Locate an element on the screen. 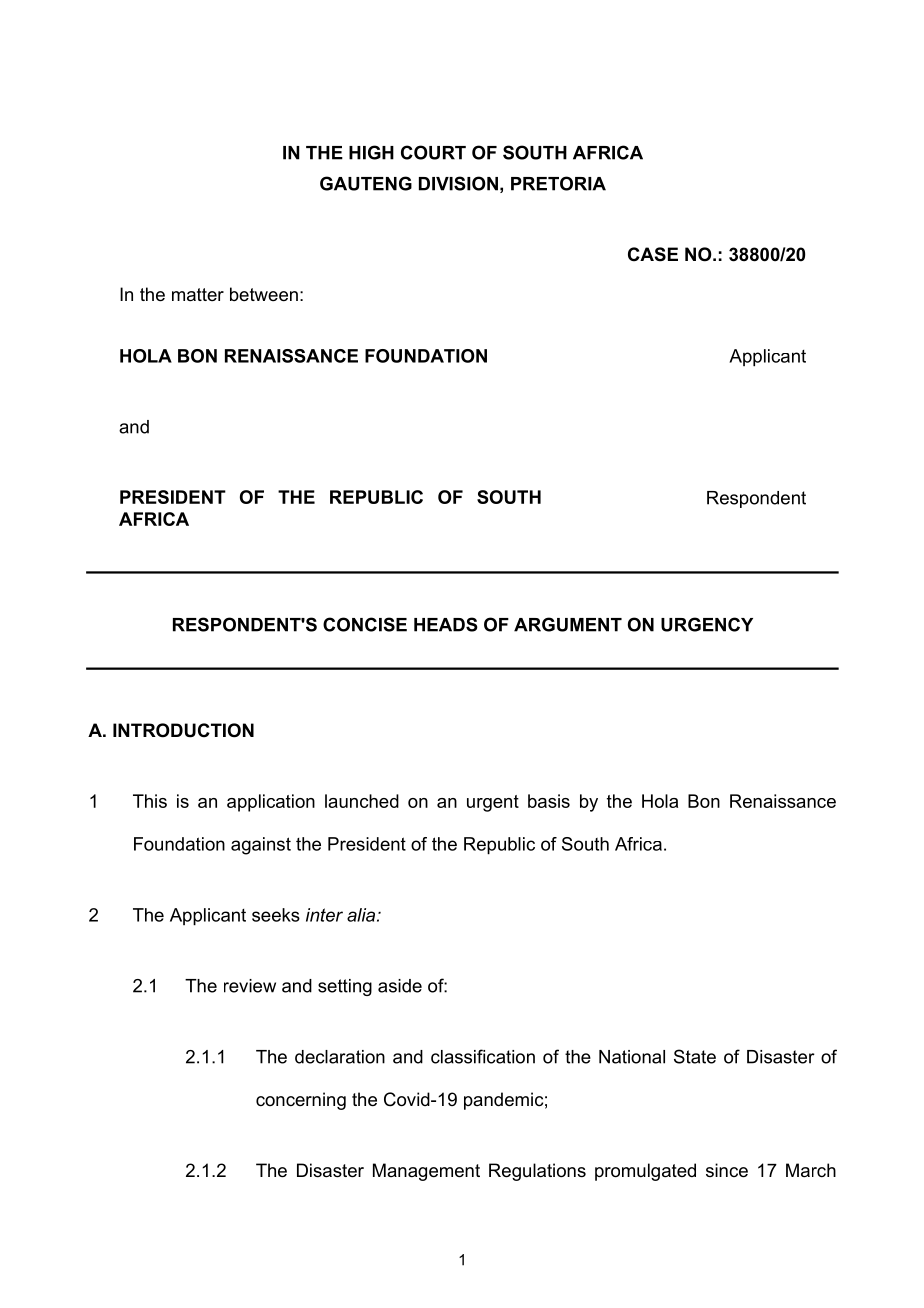 Image resolution: width=924 pixels, height=1308 pixels. DIVISION is located at coordinates (458, 183).
